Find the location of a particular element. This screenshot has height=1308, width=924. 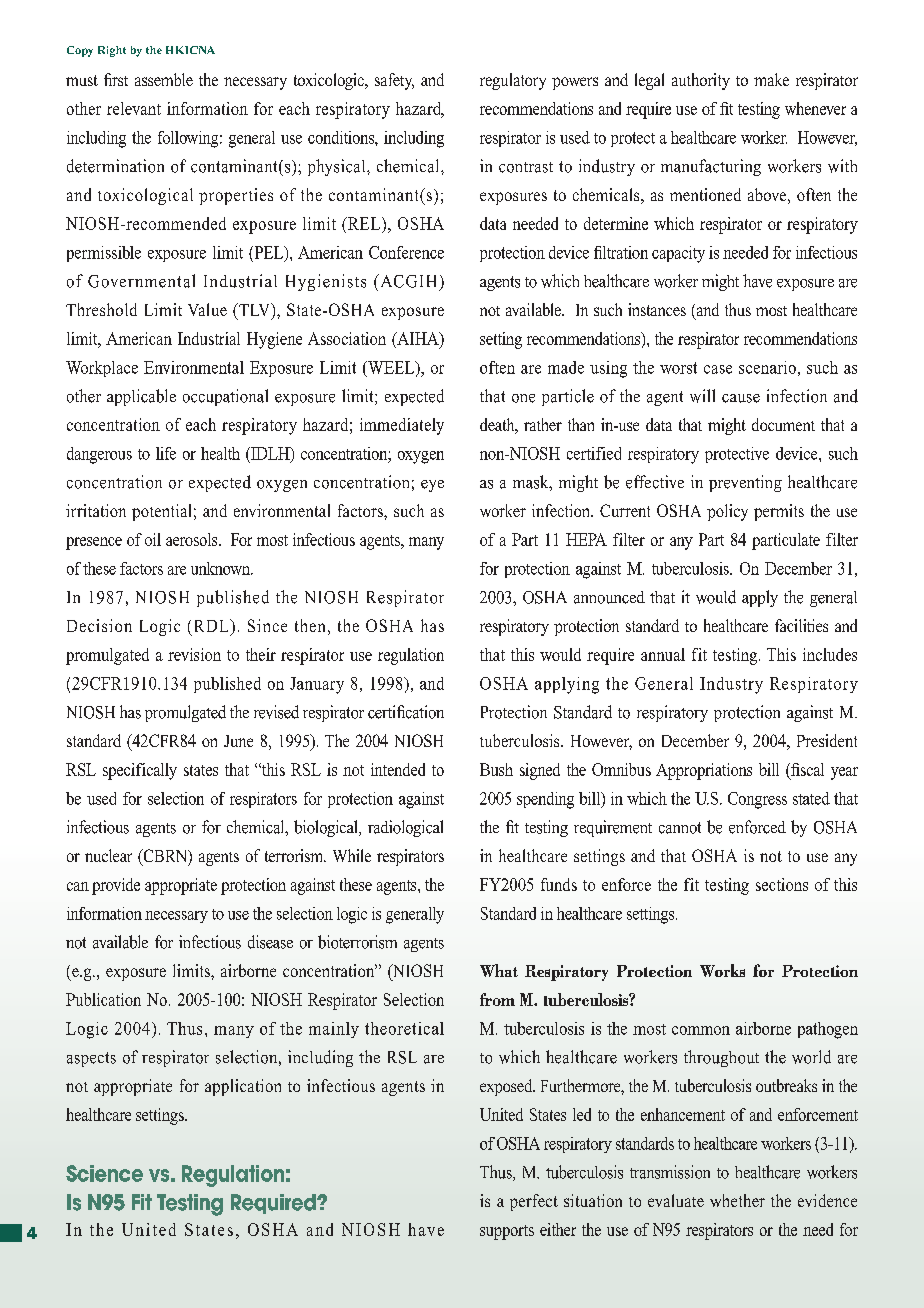

assemble is located at coordinates (164, 79).
